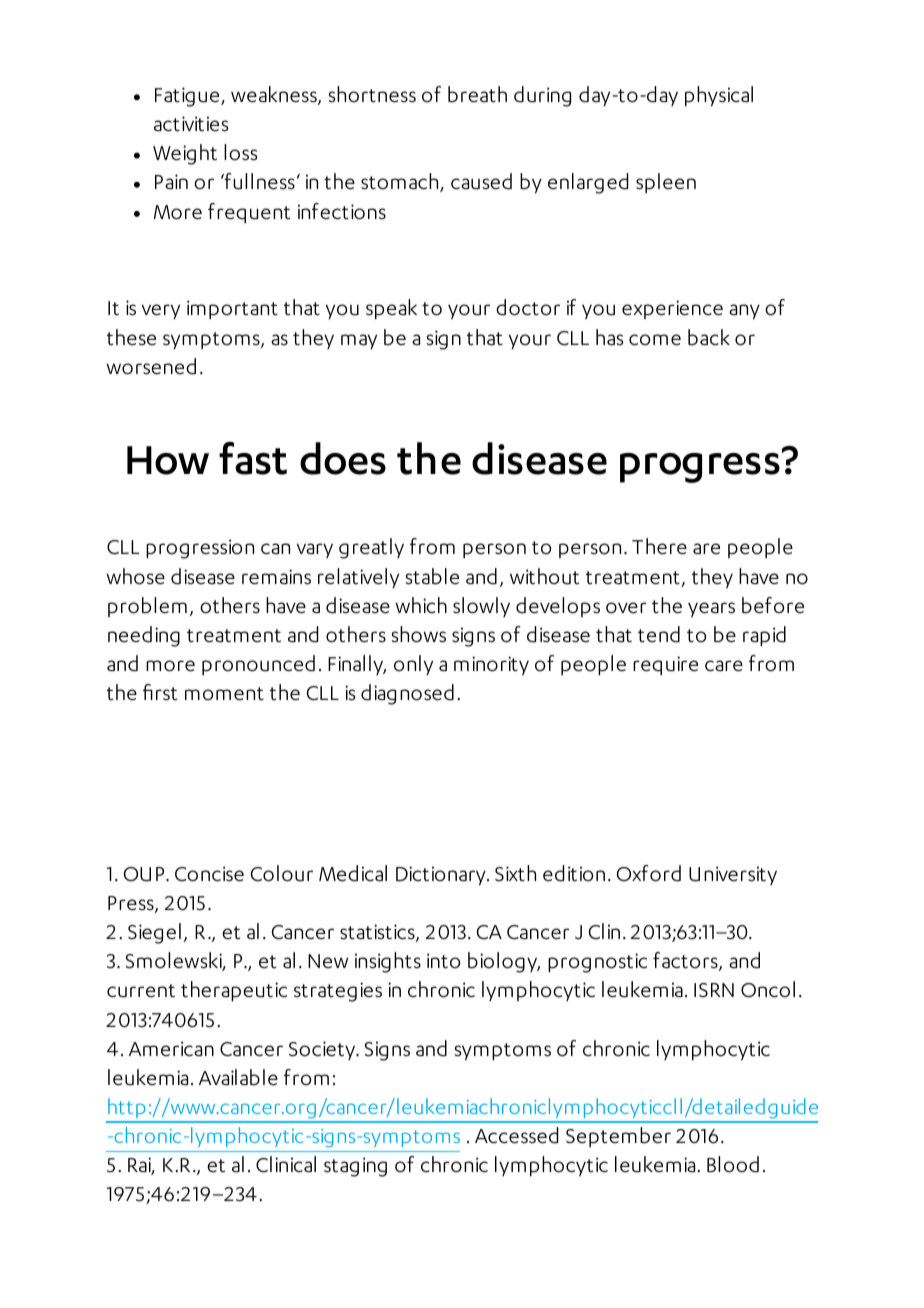  Describe the element at coordinates (258, 665) in the image. I see `pronounced` at that location.
